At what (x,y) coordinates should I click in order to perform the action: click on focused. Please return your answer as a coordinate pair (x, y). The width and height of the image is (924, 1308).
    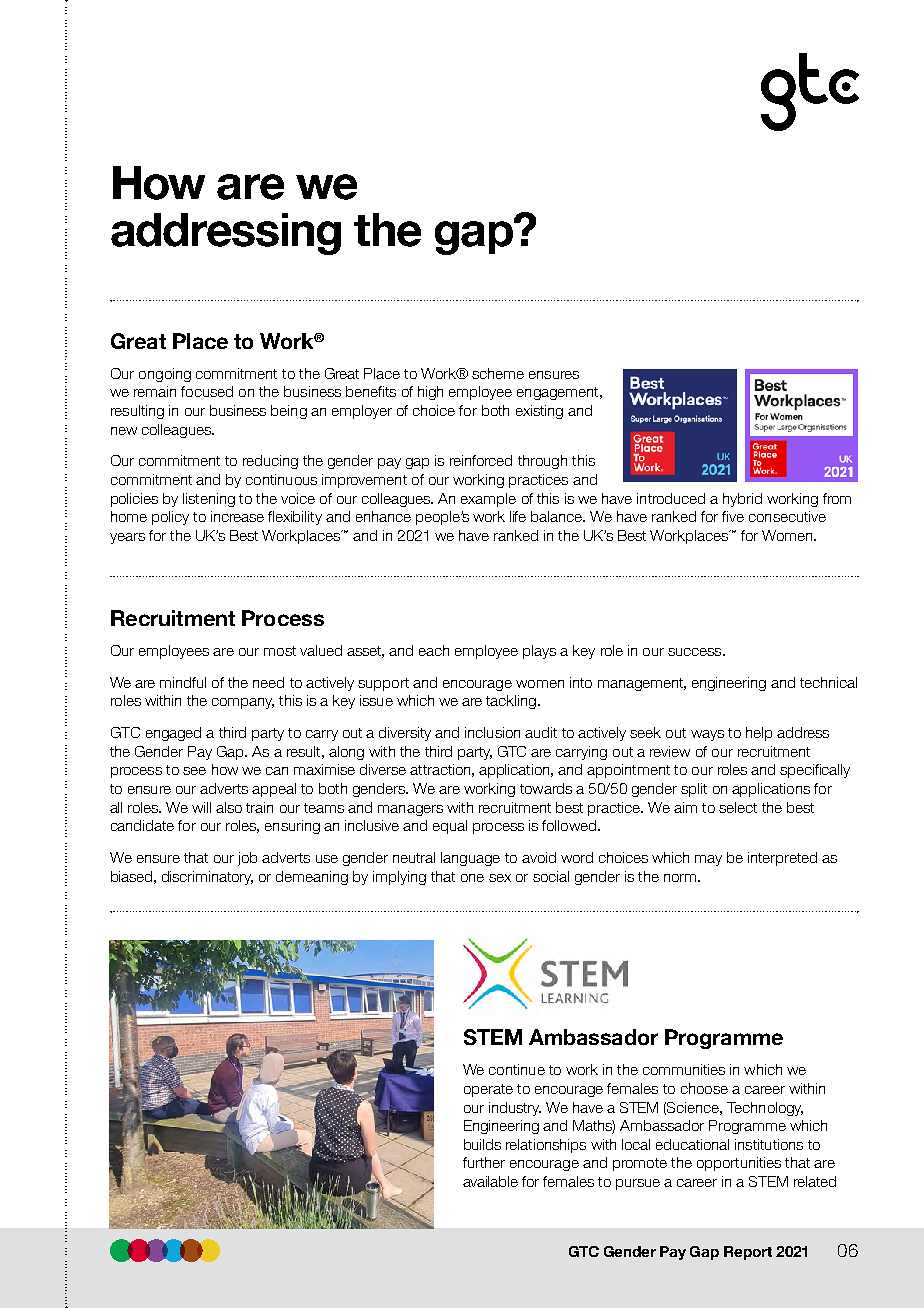
    Looking at the image, I should click on (207, 391).
